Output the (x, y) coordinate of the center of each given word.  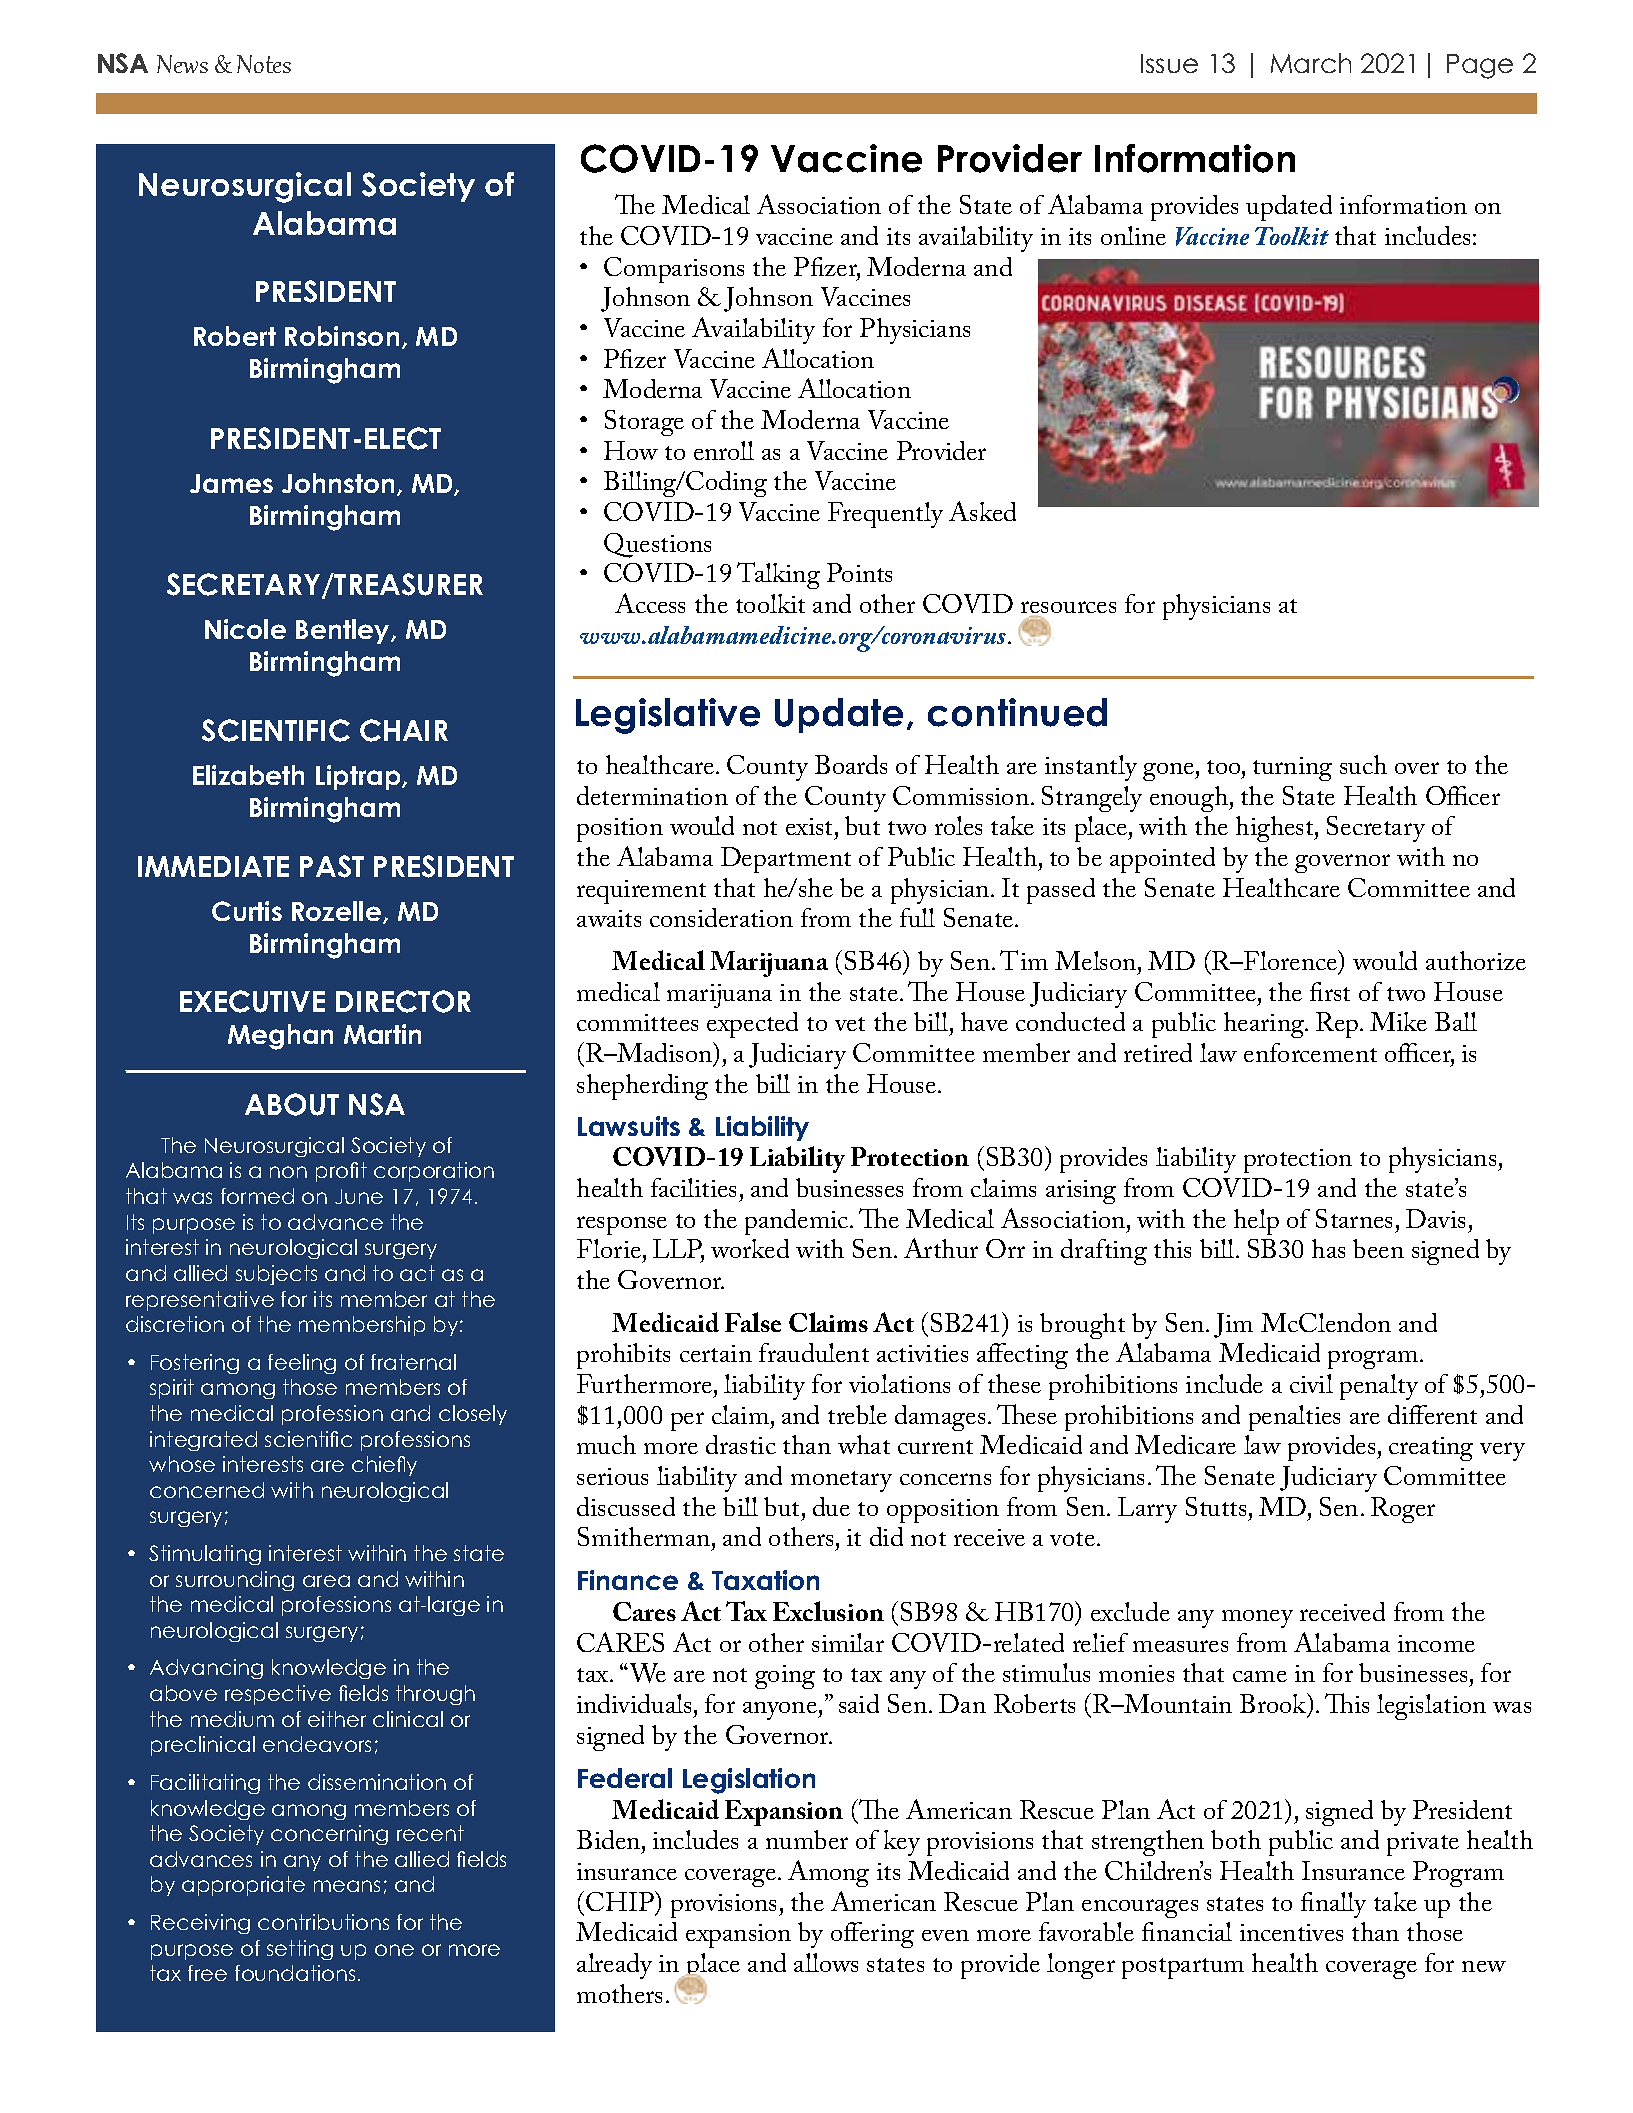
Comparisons (674, 270)
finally (1333, 1905)
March (1311, 63)
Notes (264, 64)
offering (872, 1935)
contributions (323, 1922)
